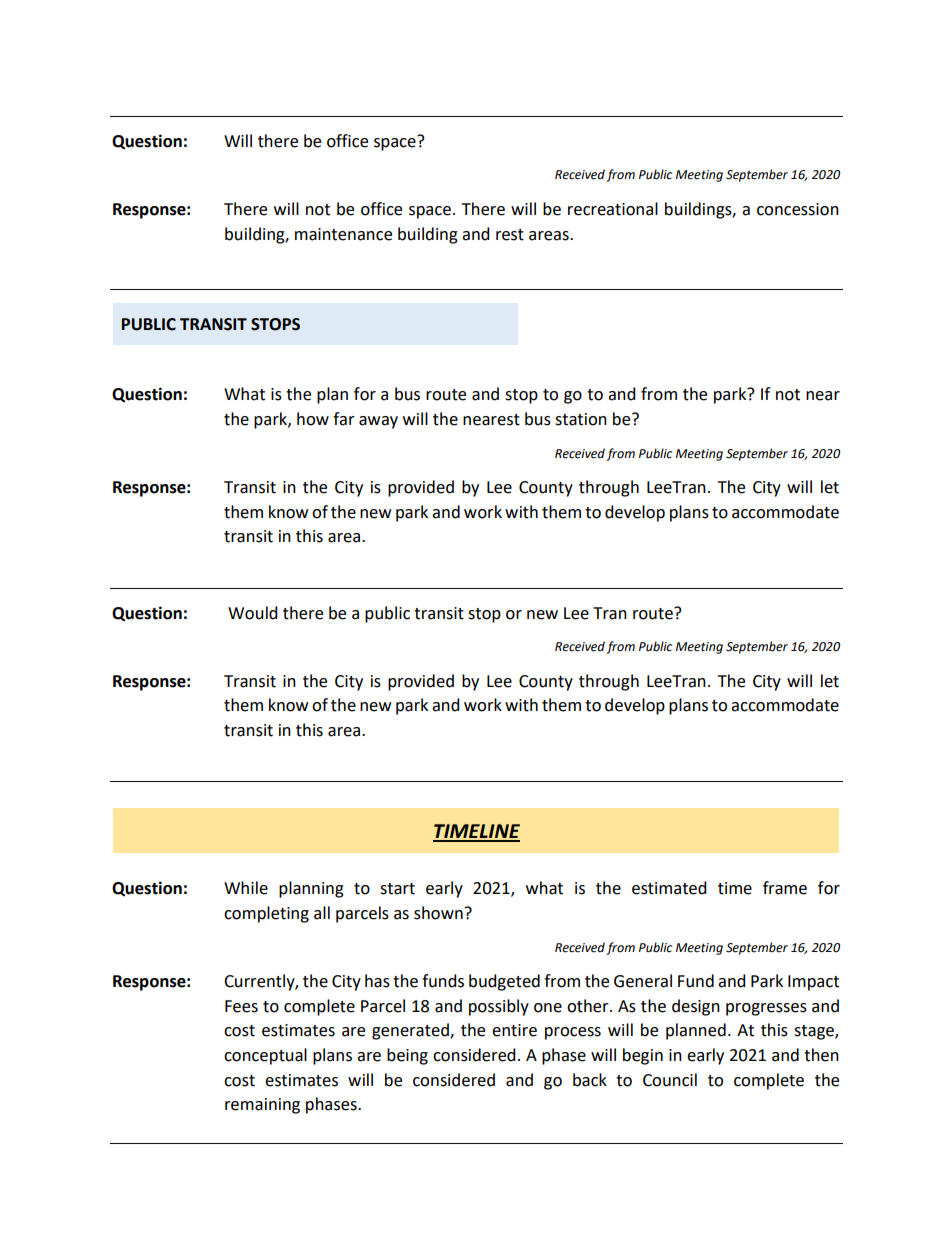  I want to click on station, so click(581, 419).
